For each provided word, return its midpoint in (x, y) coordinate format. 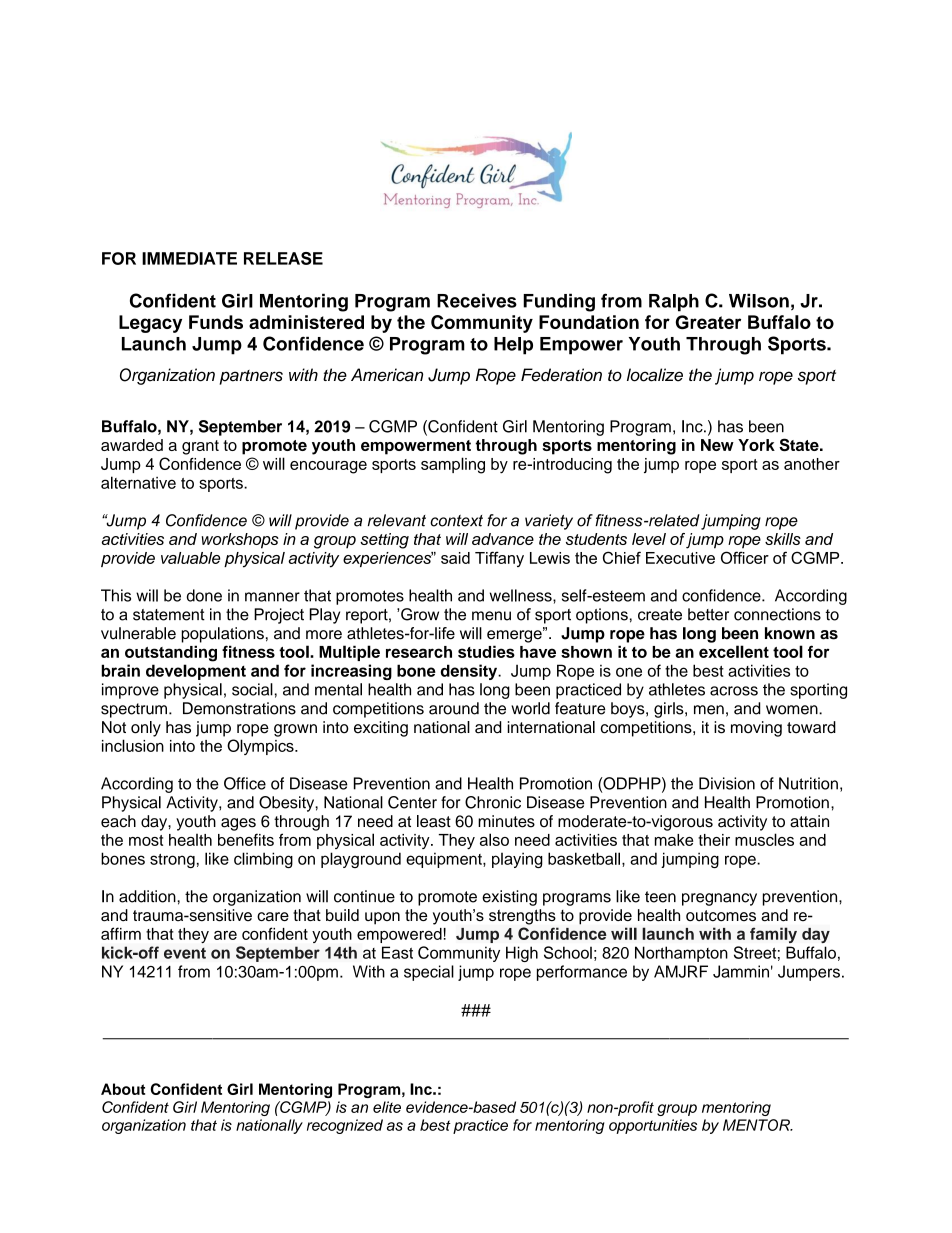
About (123, 1089)
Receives (477, 300)
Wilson (759, 300)
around (454, 708)
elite (387, 1107)
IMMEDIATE (189, 258)
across (734, 691)
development (196, 672)
